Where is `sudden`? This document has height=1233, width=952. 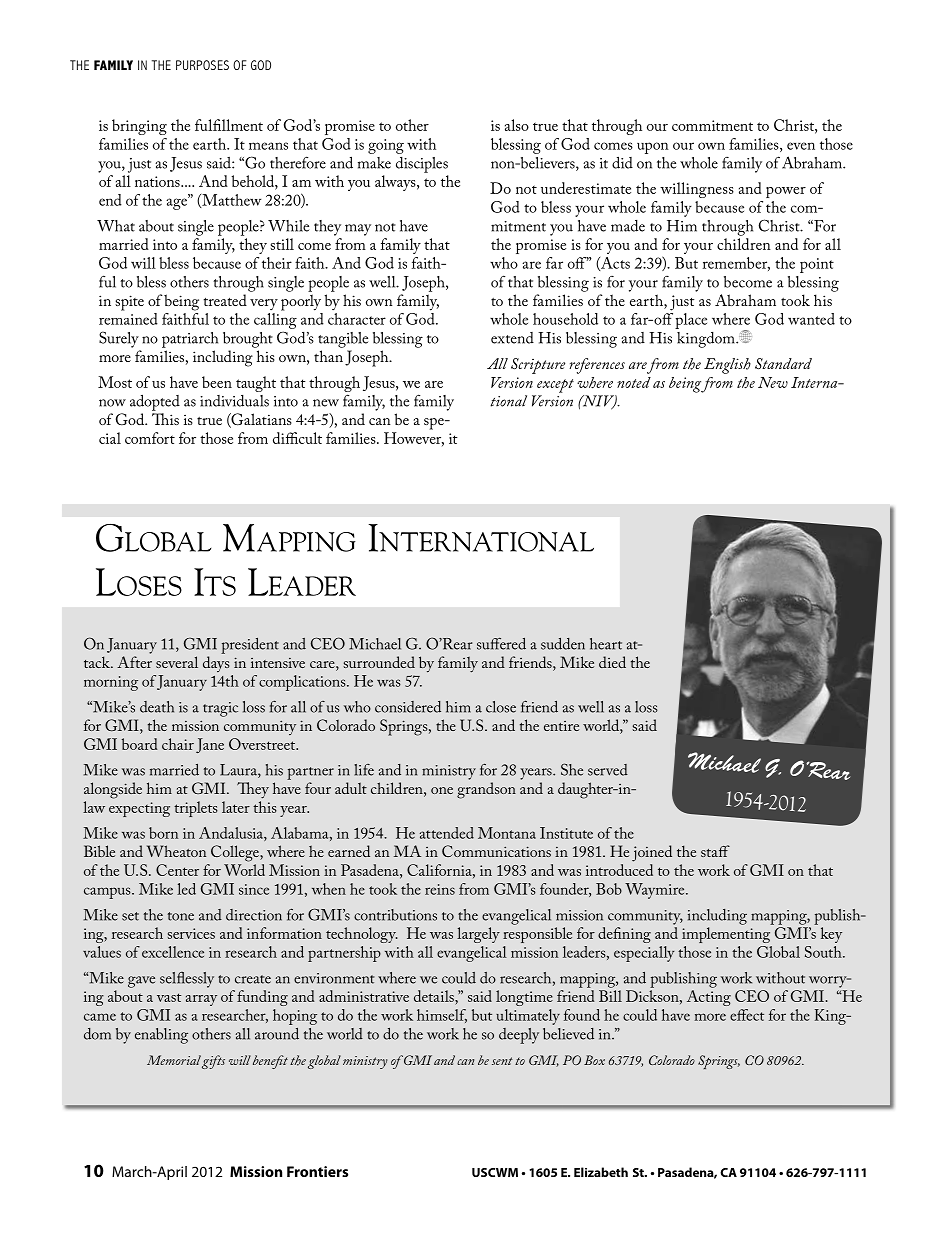
sudden is located at coordinates (563, 644).
